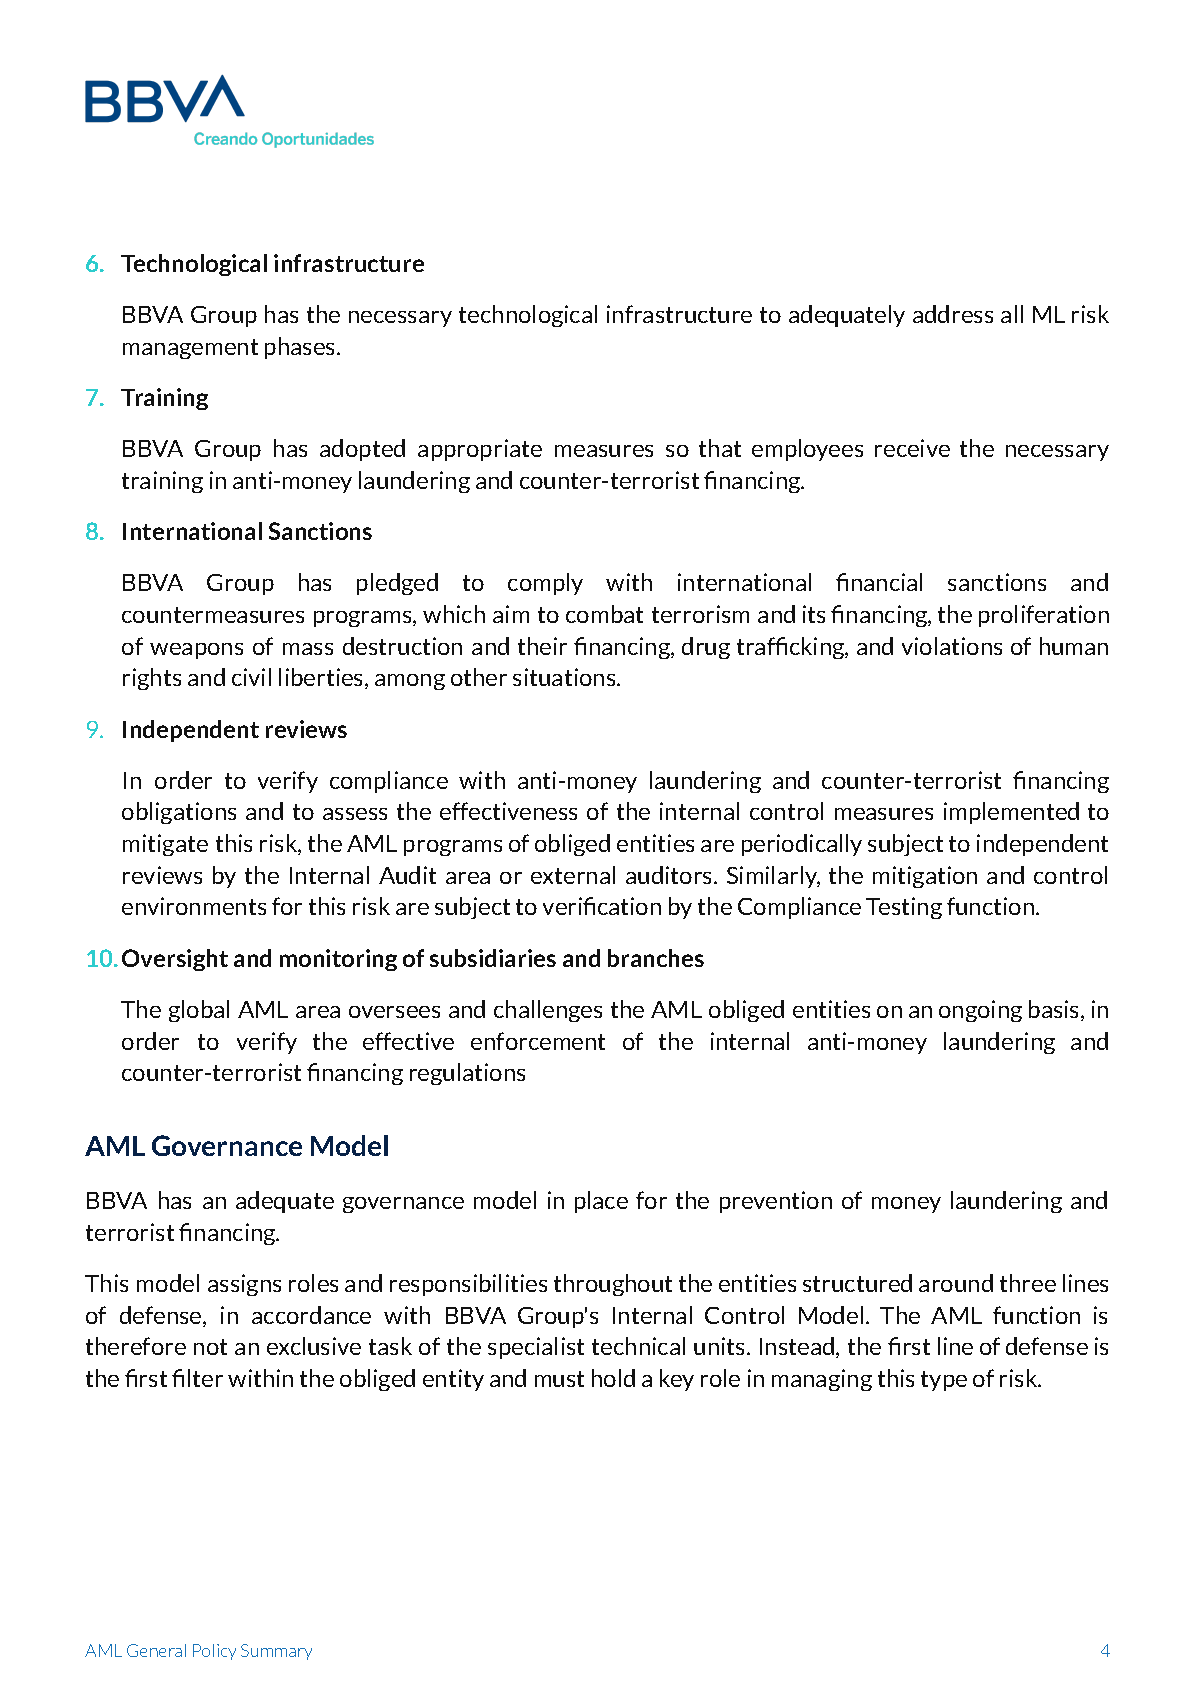 This image has width=1198, height=1692. I want to click on Summary, so click(276, 1652).
